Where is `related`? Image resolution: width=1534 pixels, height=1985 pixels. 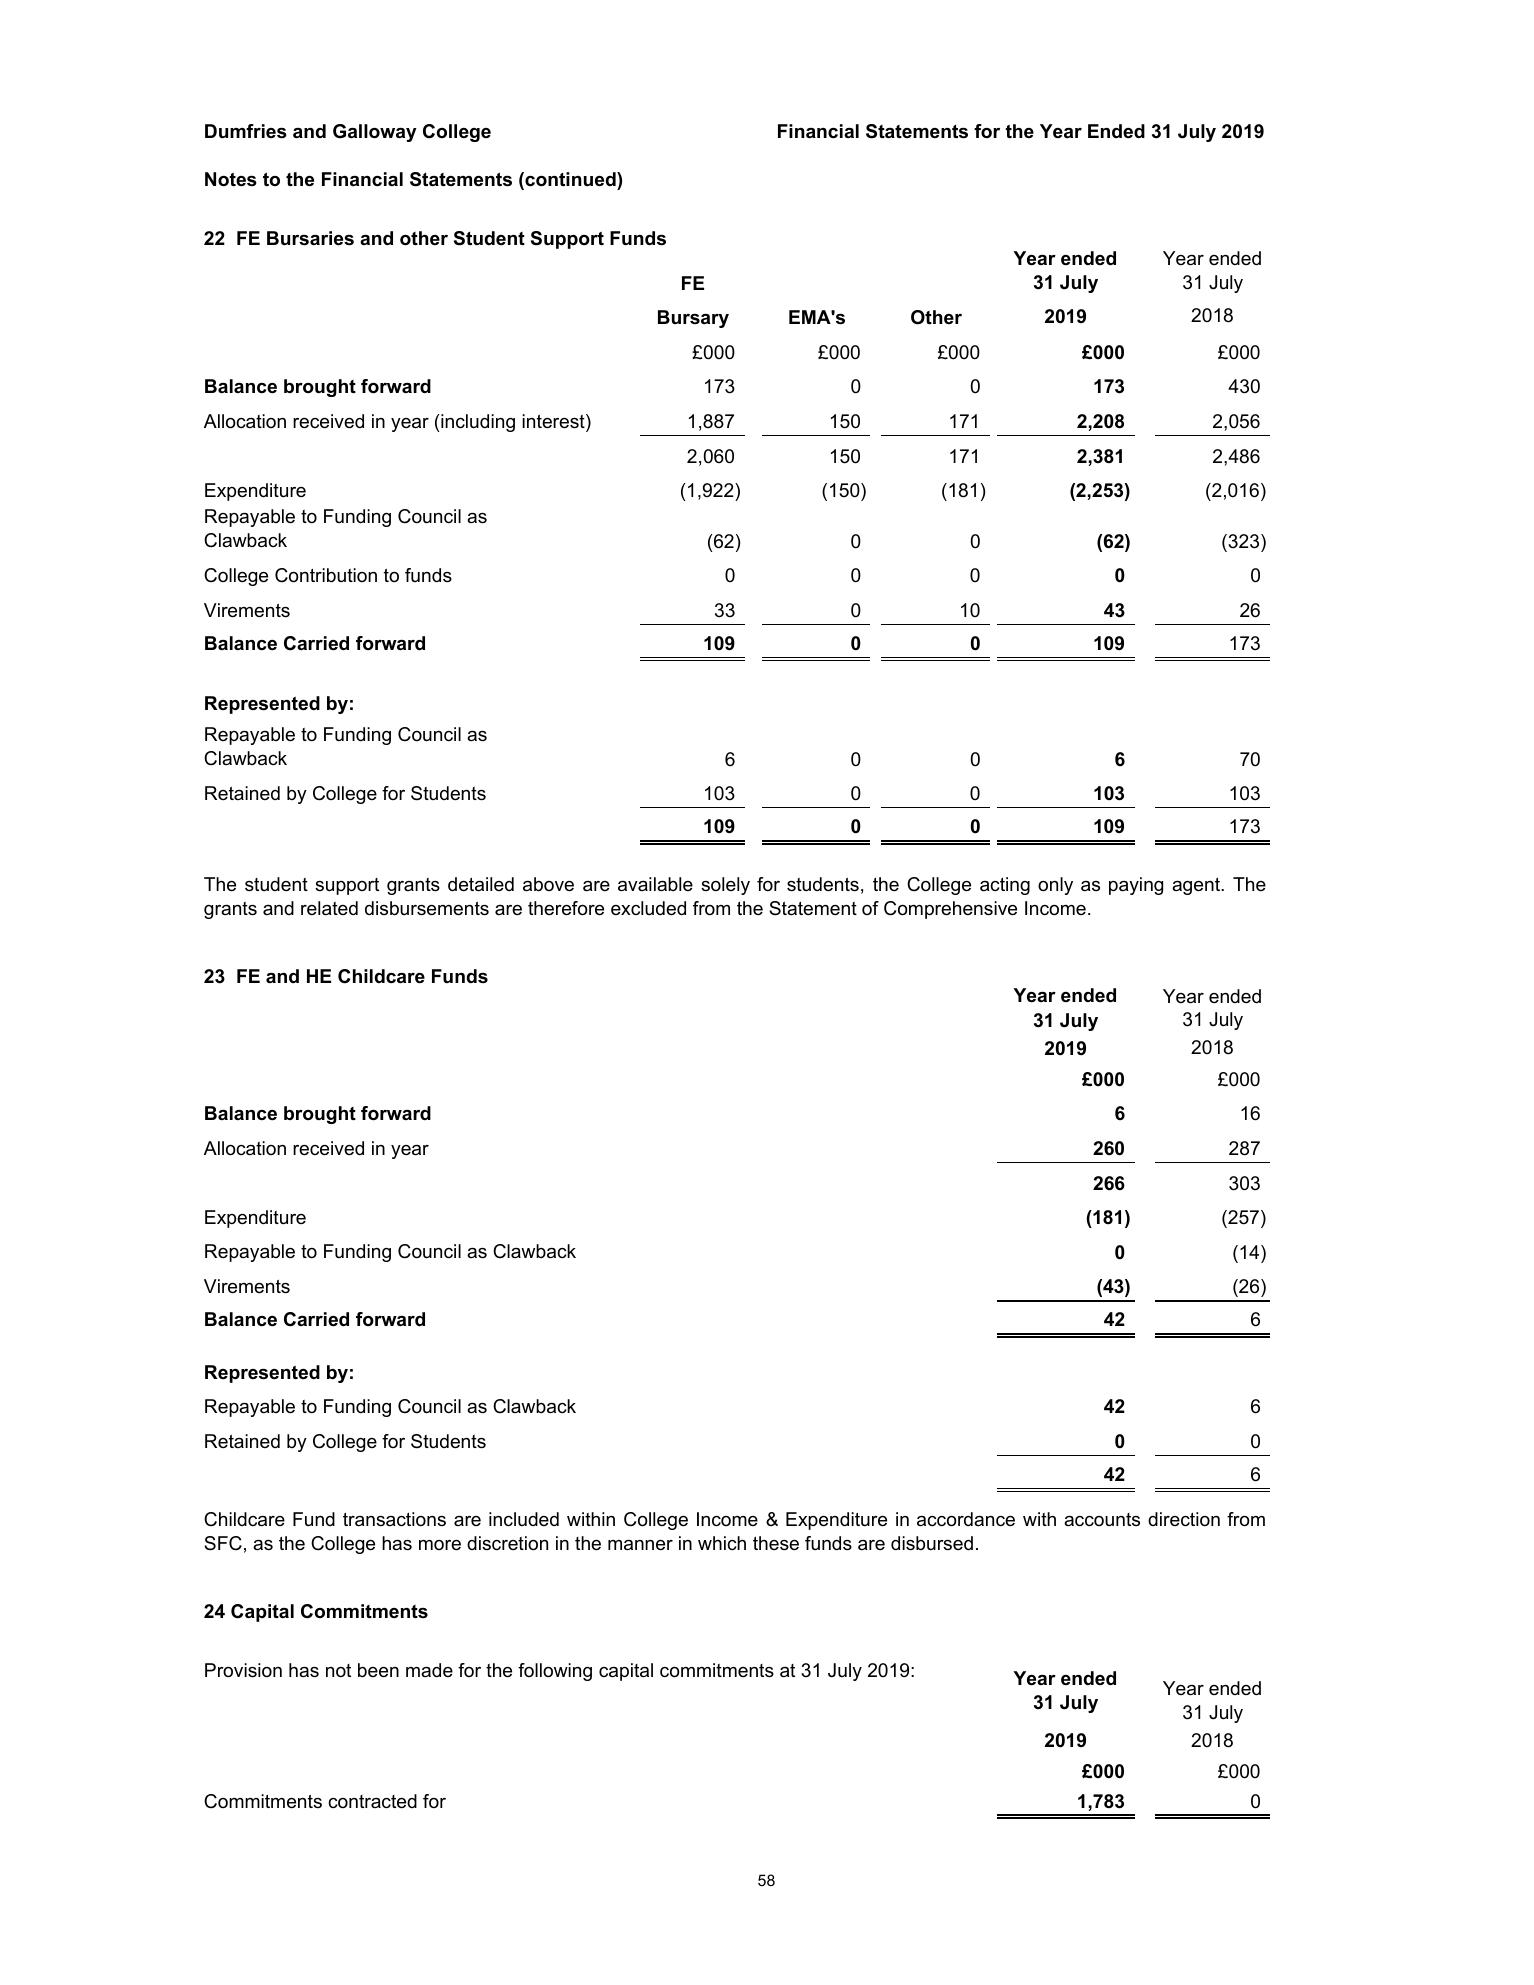 related is located at coordinates (329, 908).
